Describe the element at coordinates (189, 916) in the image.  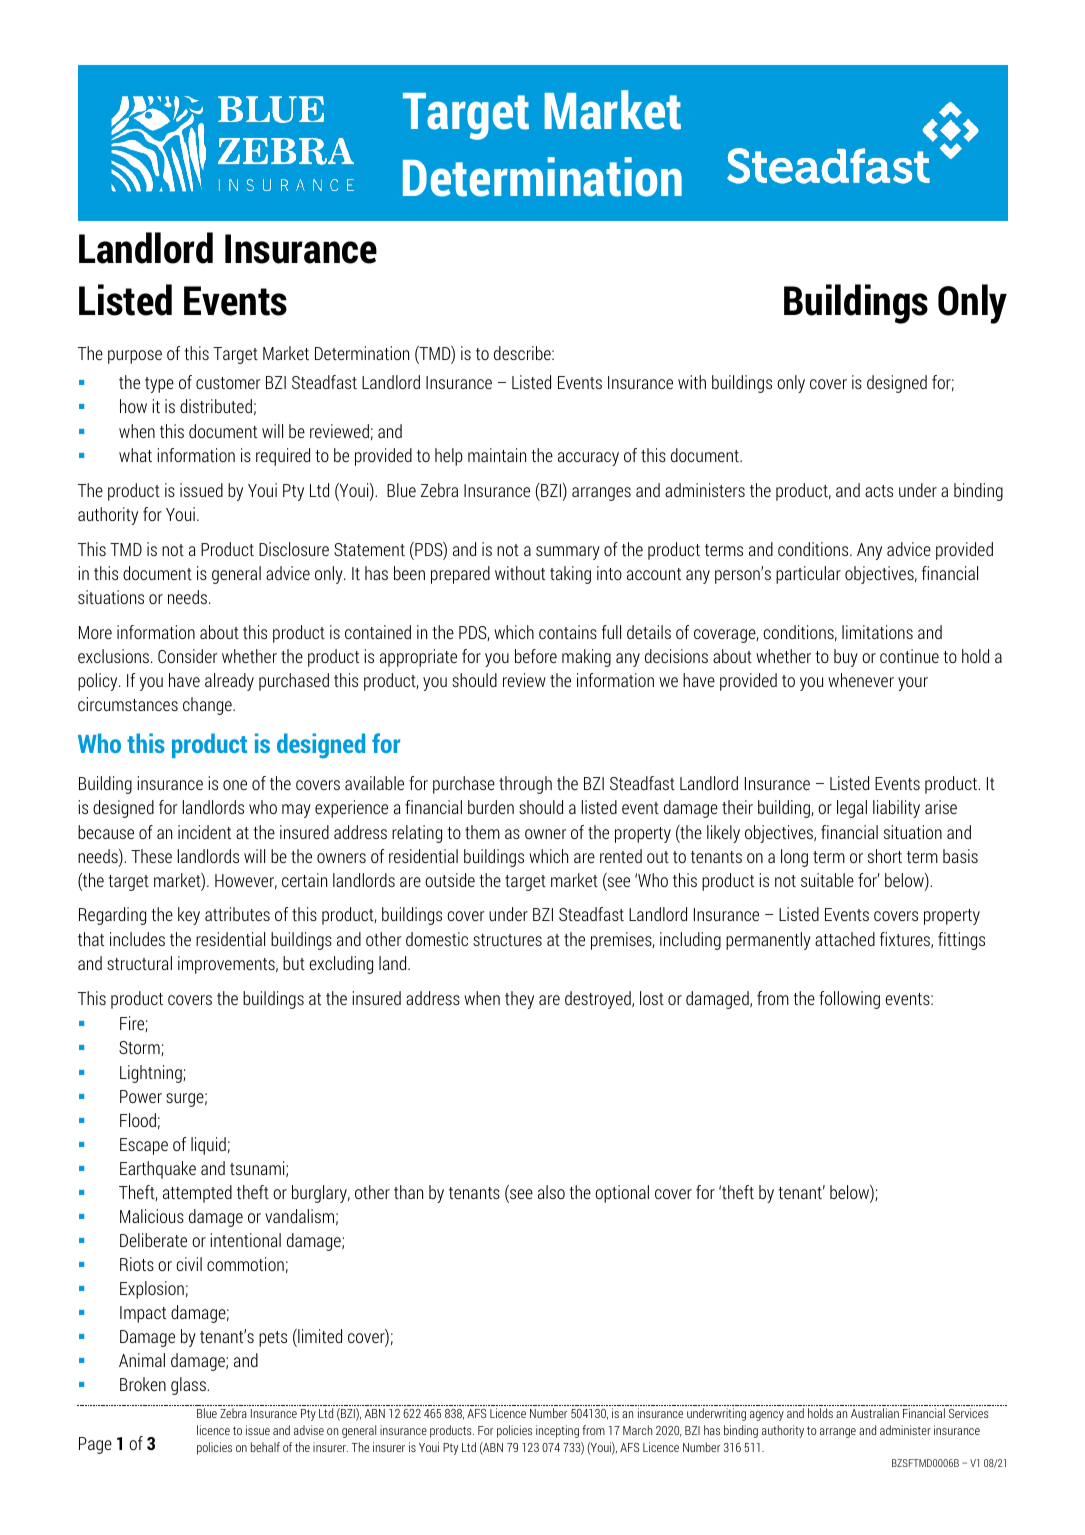
I see `key` at that location.
